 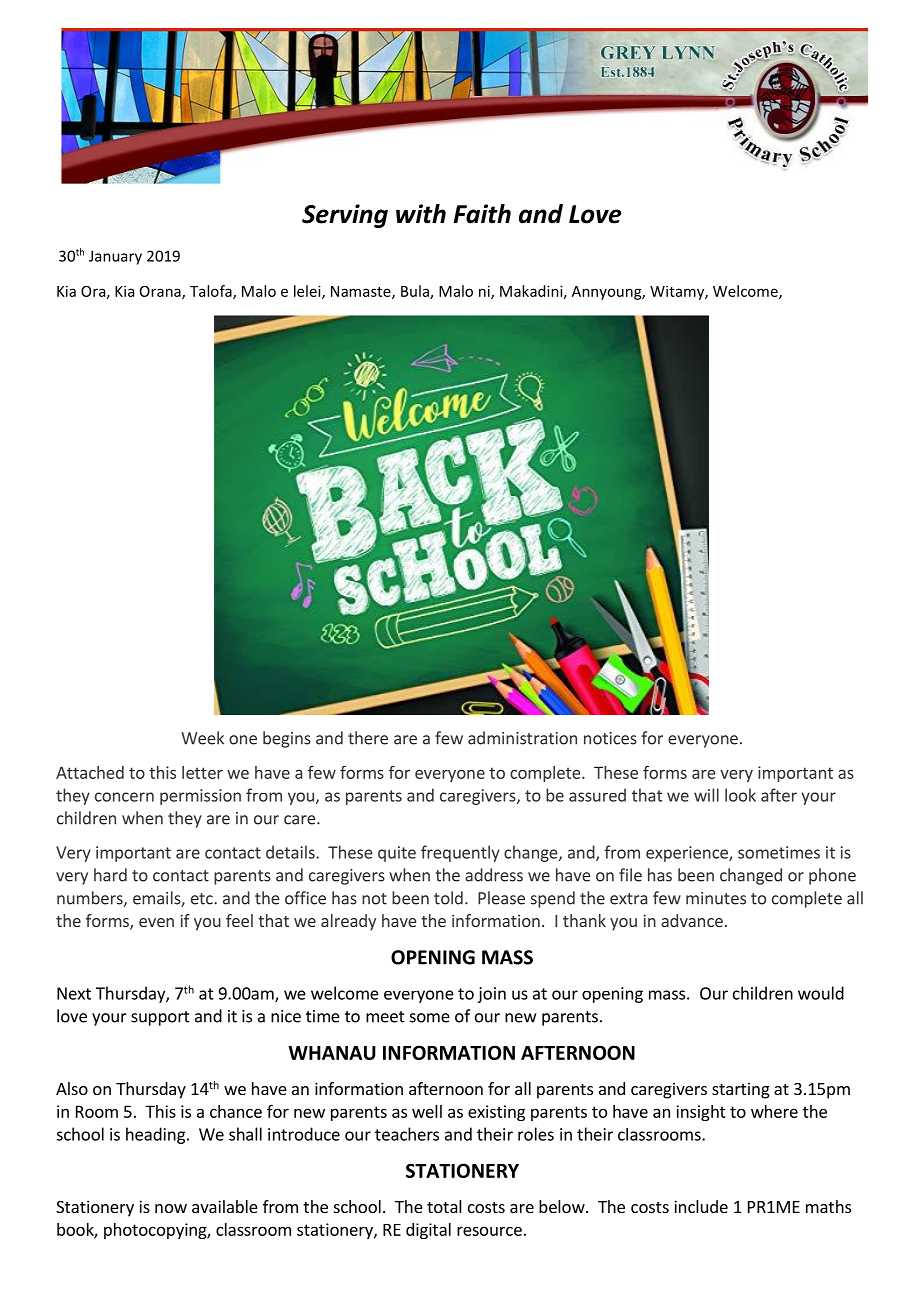 I want to click on total, so click(x=444, y=1206).
